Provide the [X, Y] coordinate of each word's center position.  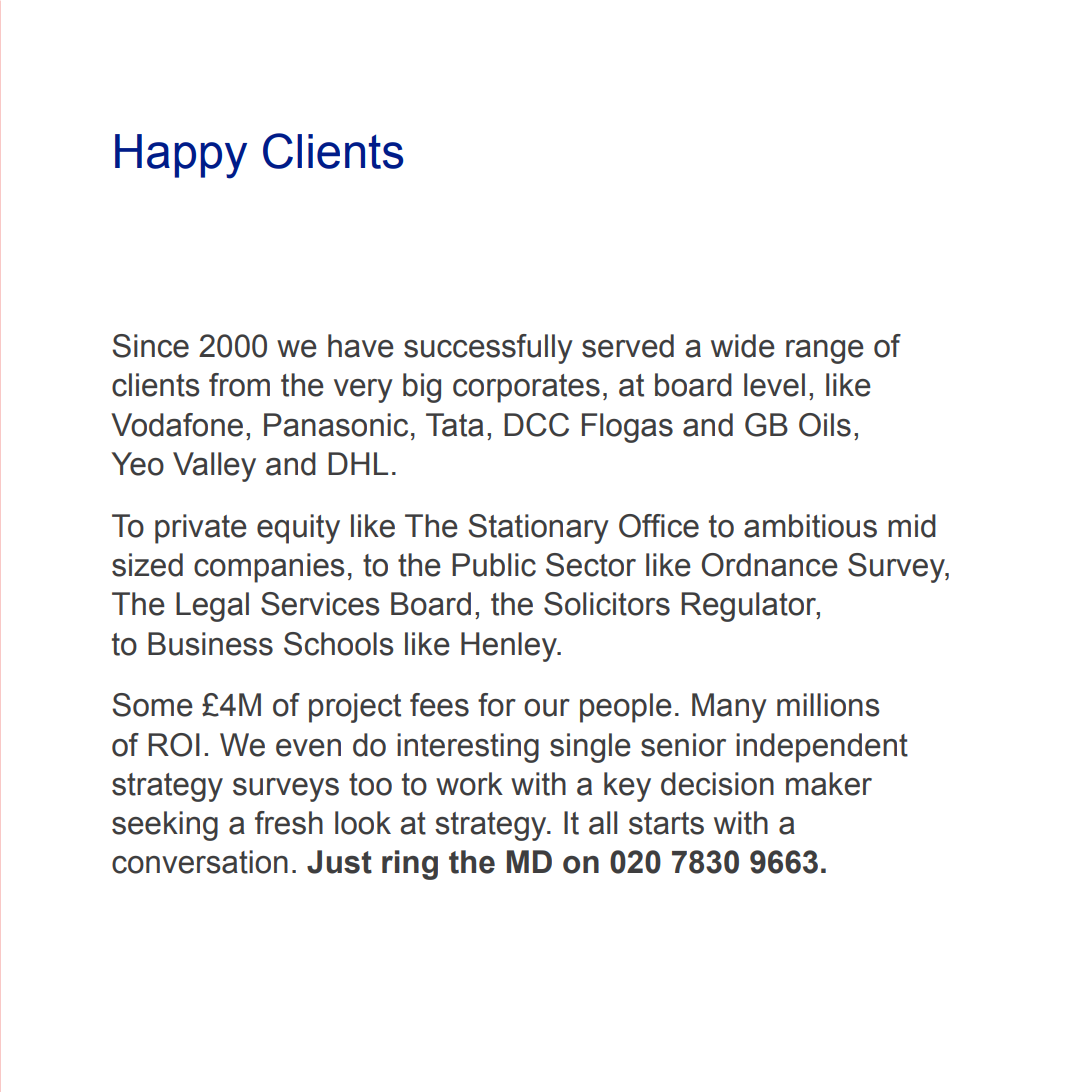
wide [743, 346]
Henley [510, 647]
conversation [200, 862]
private [201, 529]
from [239, 385]
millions [828, 705]
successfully [488, 349]
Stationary [538, 529]
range [825, 352]
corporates [526, 388]
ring [410, 865]
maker [829, 784]
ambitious [810, 526]
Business [210, 644]
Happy [181, 156]
